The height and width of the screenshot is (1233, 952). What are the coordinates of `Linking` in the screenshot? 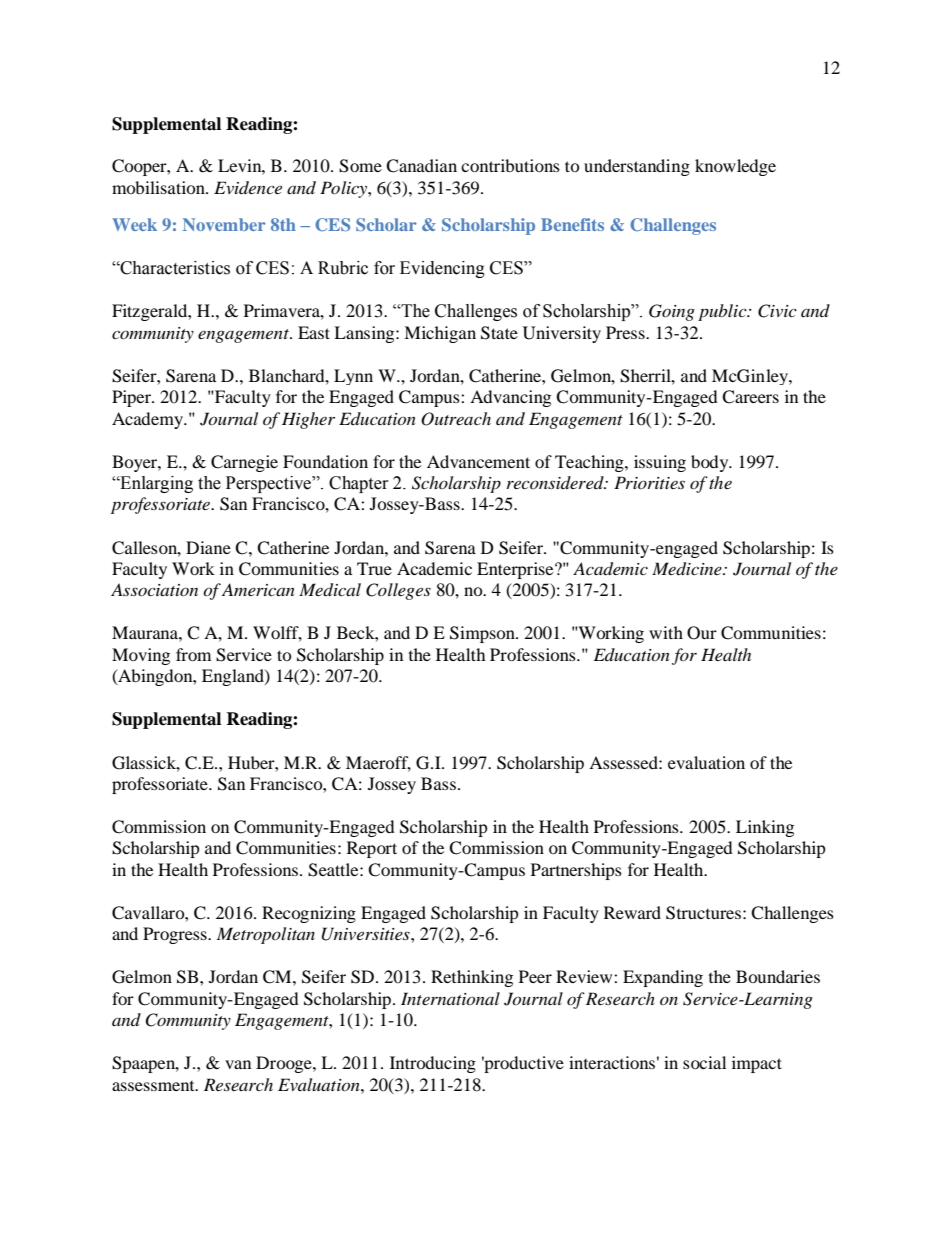 It's located at (765, 828).
